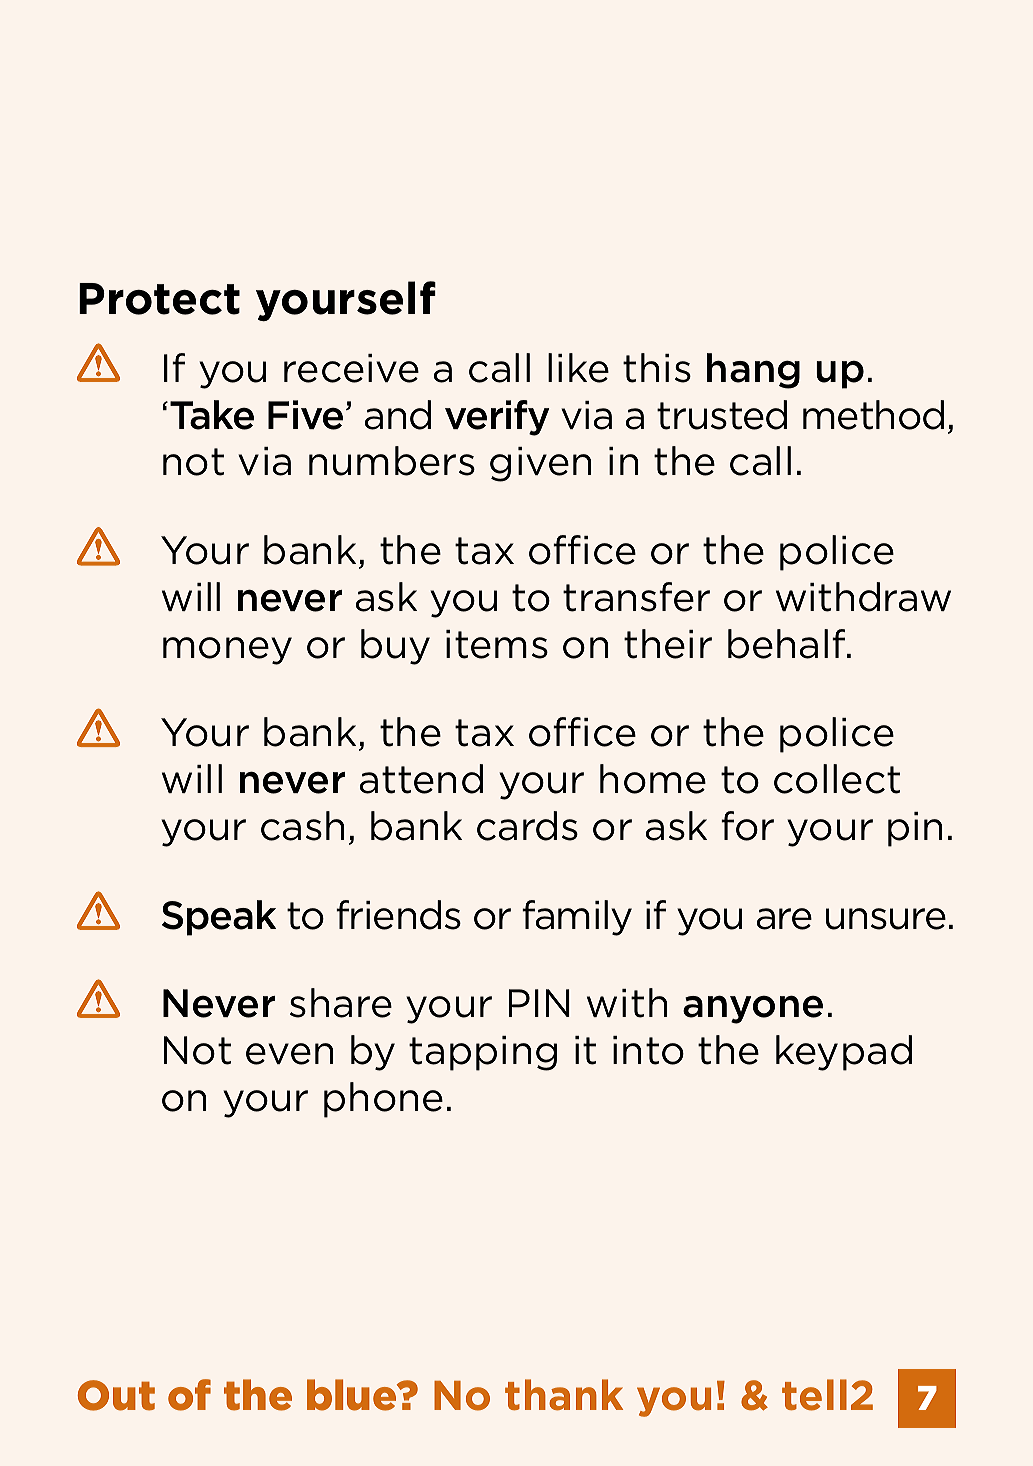 The width and height of the screenshot is (1033, 1466). I want to click on keypad, so click(844, 1053).
